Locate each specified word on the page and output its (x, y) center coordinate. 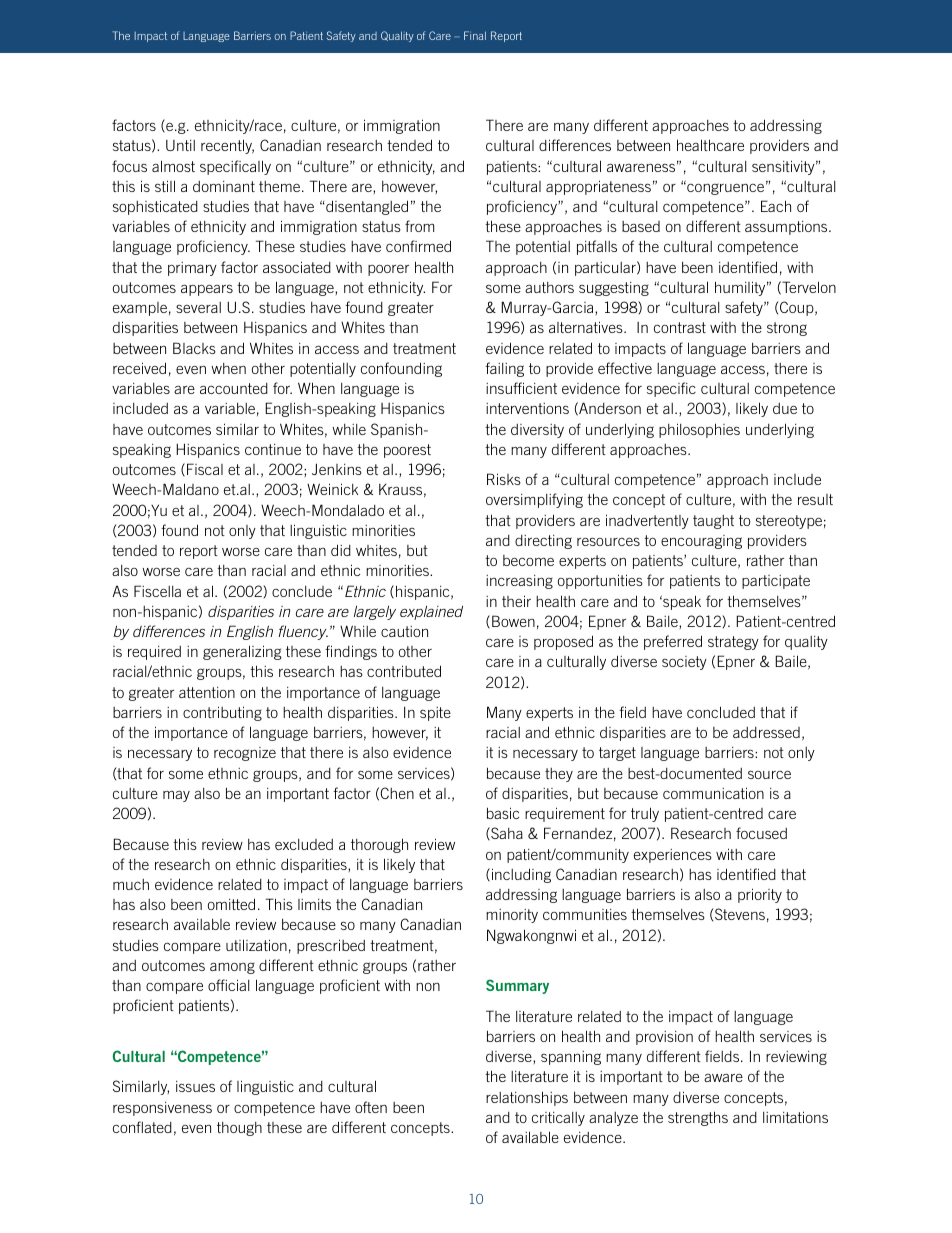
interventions (527, 408)
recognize (245, 754)
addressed (766, 732)
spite (435, 714)
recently (227, 146)
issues (195, 1086)
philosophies (699, 430)
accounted (234, 388)
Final (475, 35)
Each (776, 206)
